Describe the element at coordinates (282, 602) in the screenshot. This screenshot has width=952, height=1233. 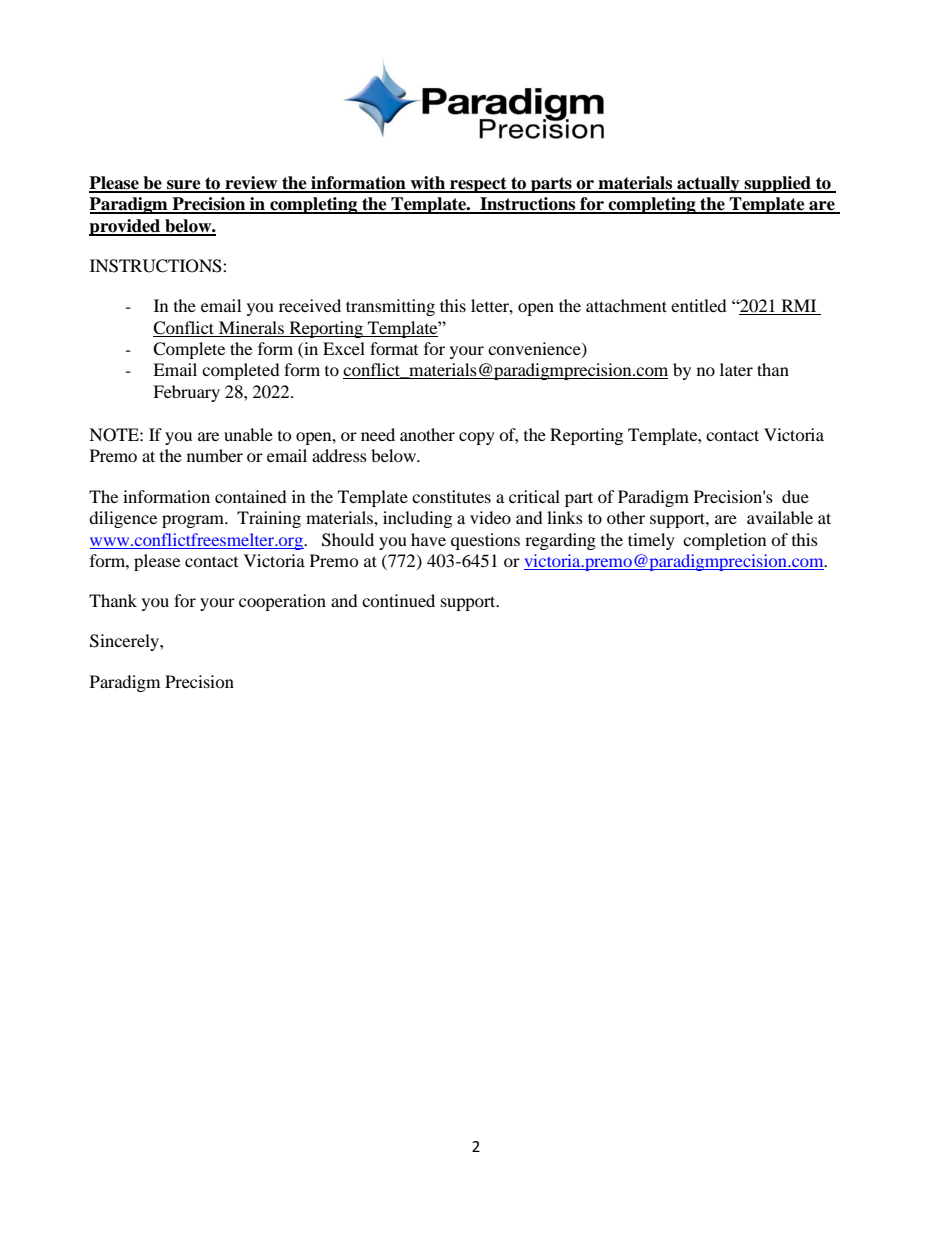
I see `cooperation` at that location.
